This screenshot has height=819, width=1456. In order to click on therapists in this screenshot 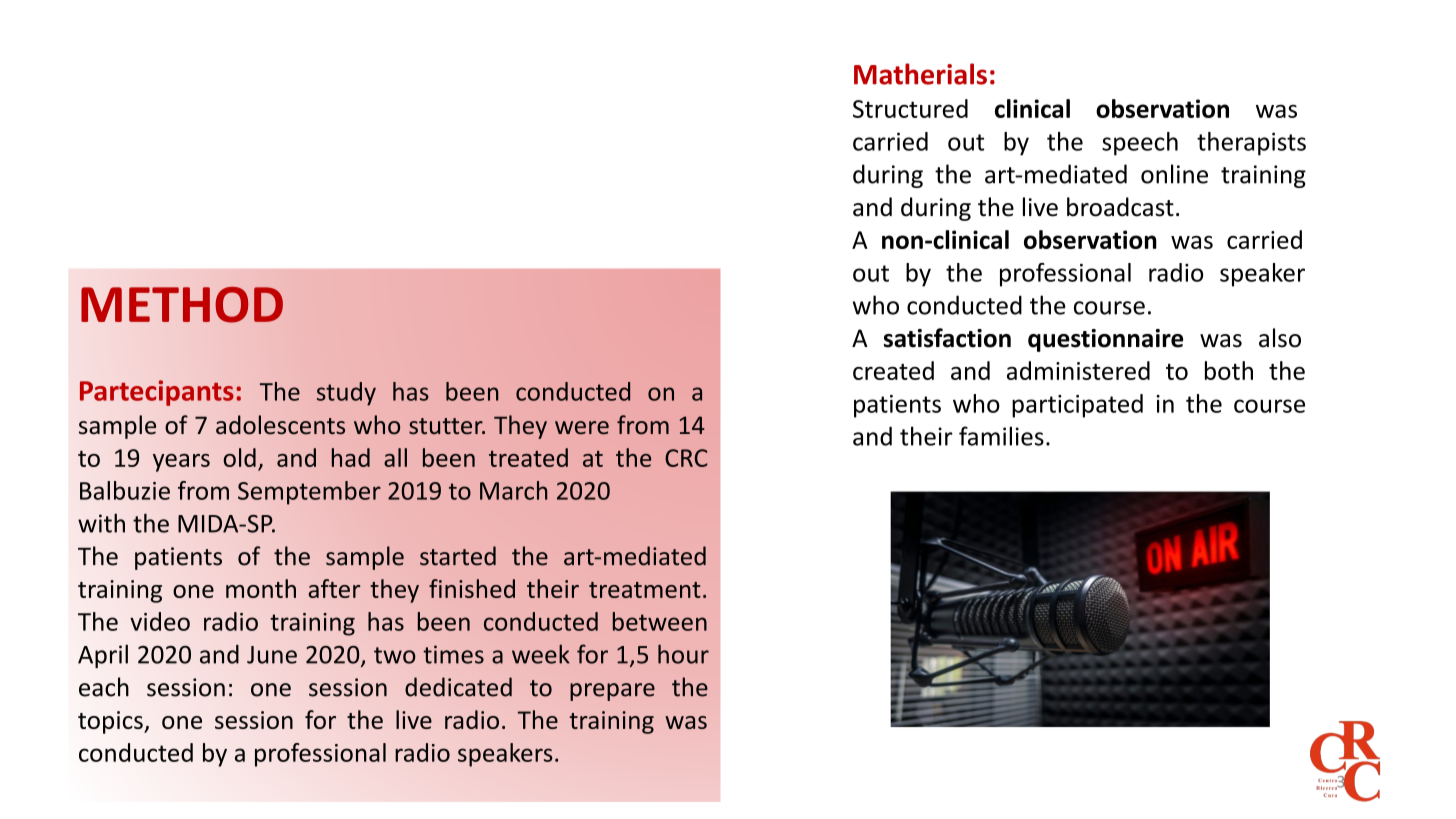, I will do `click(1251, 144)`.
